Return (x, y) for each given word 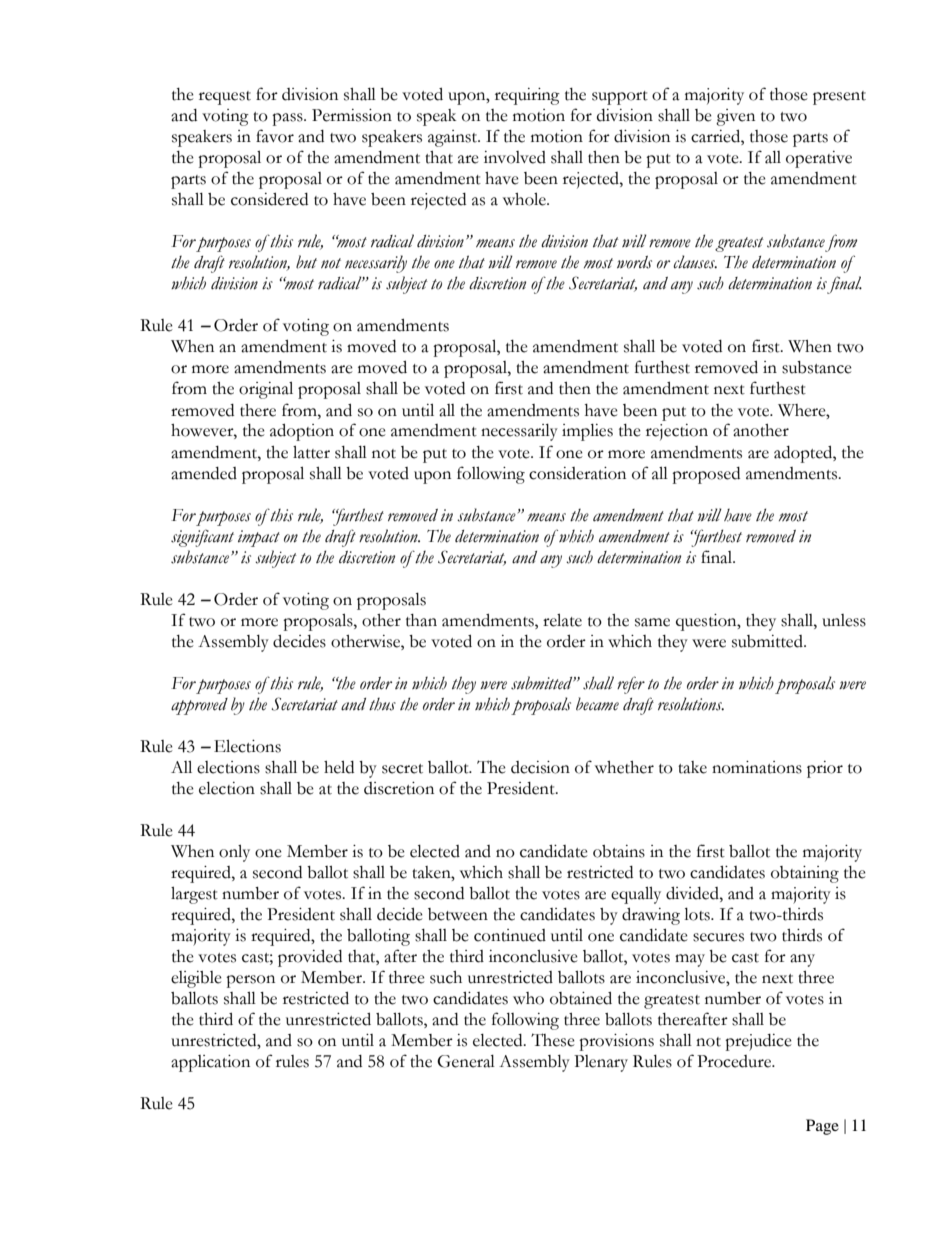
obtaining (805, 874)
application (210, 1063)
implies (587, 432)
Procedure (735, 1061)
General (466, 1061)
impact (259, 538)
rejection (677, 432)
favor (275, 136)
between (458, 914)
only (234, 853)
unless (844, 620)
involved (515, 157)
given (735, 117)
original (266, 390)
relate (562, 620)
